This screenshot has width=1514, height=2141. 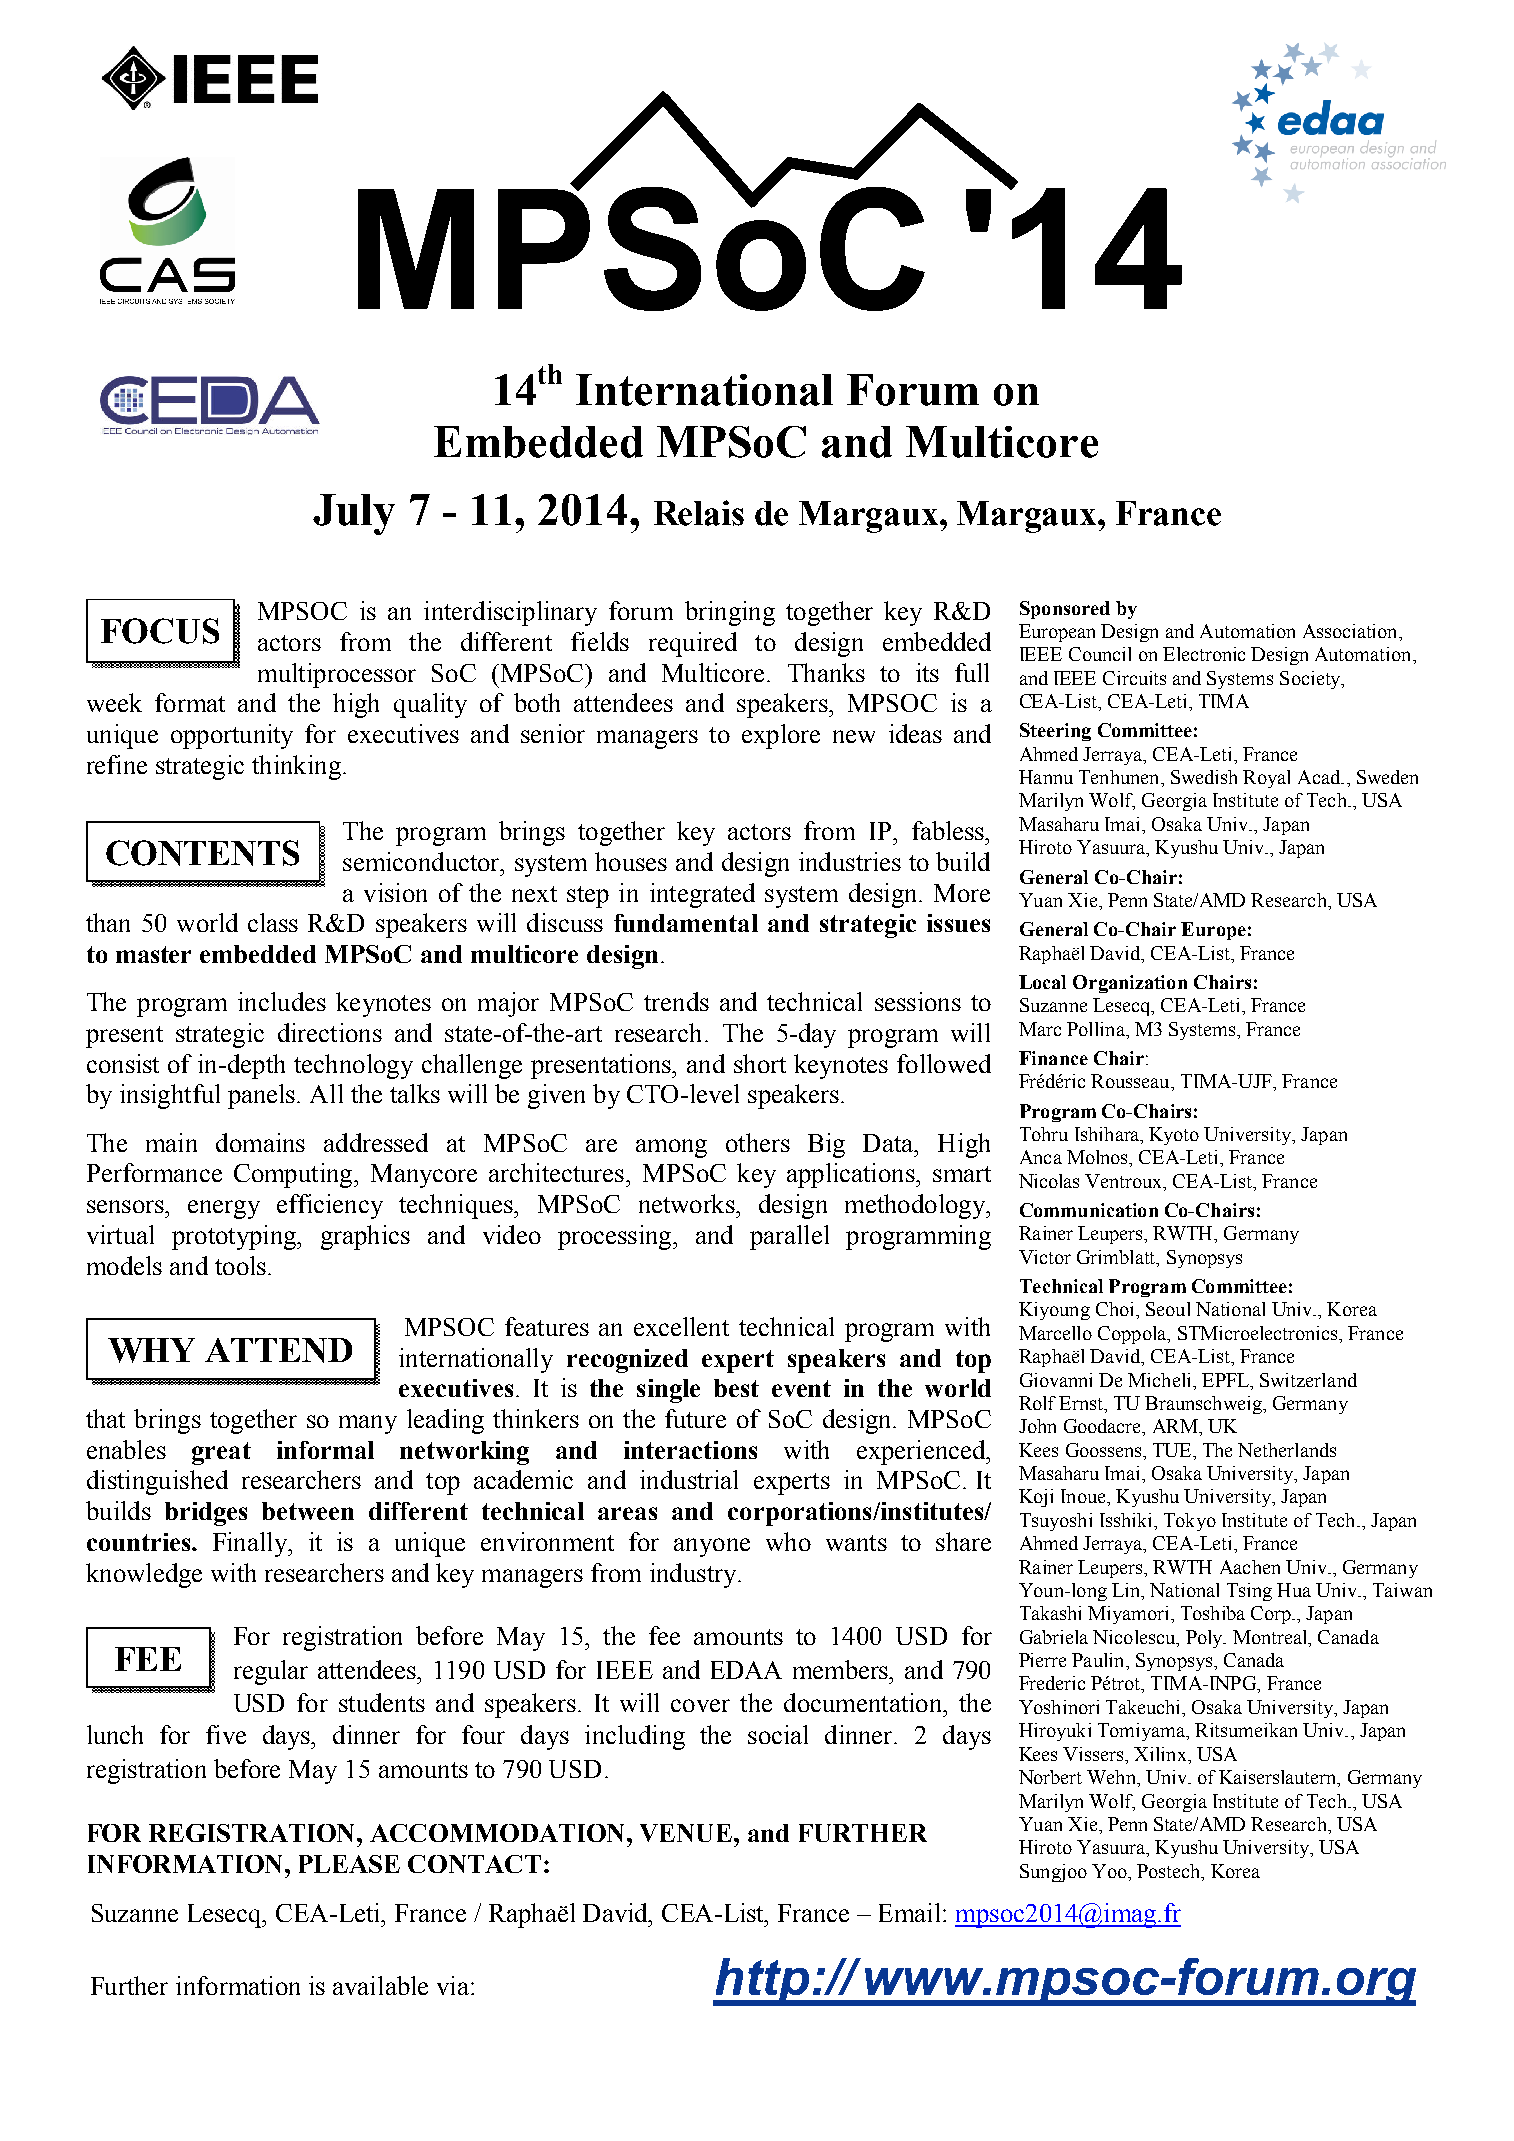 What do you see at coordinates (909, 1912) in the screenshot?
I see `Email` at bounding box center [909, 1912].
